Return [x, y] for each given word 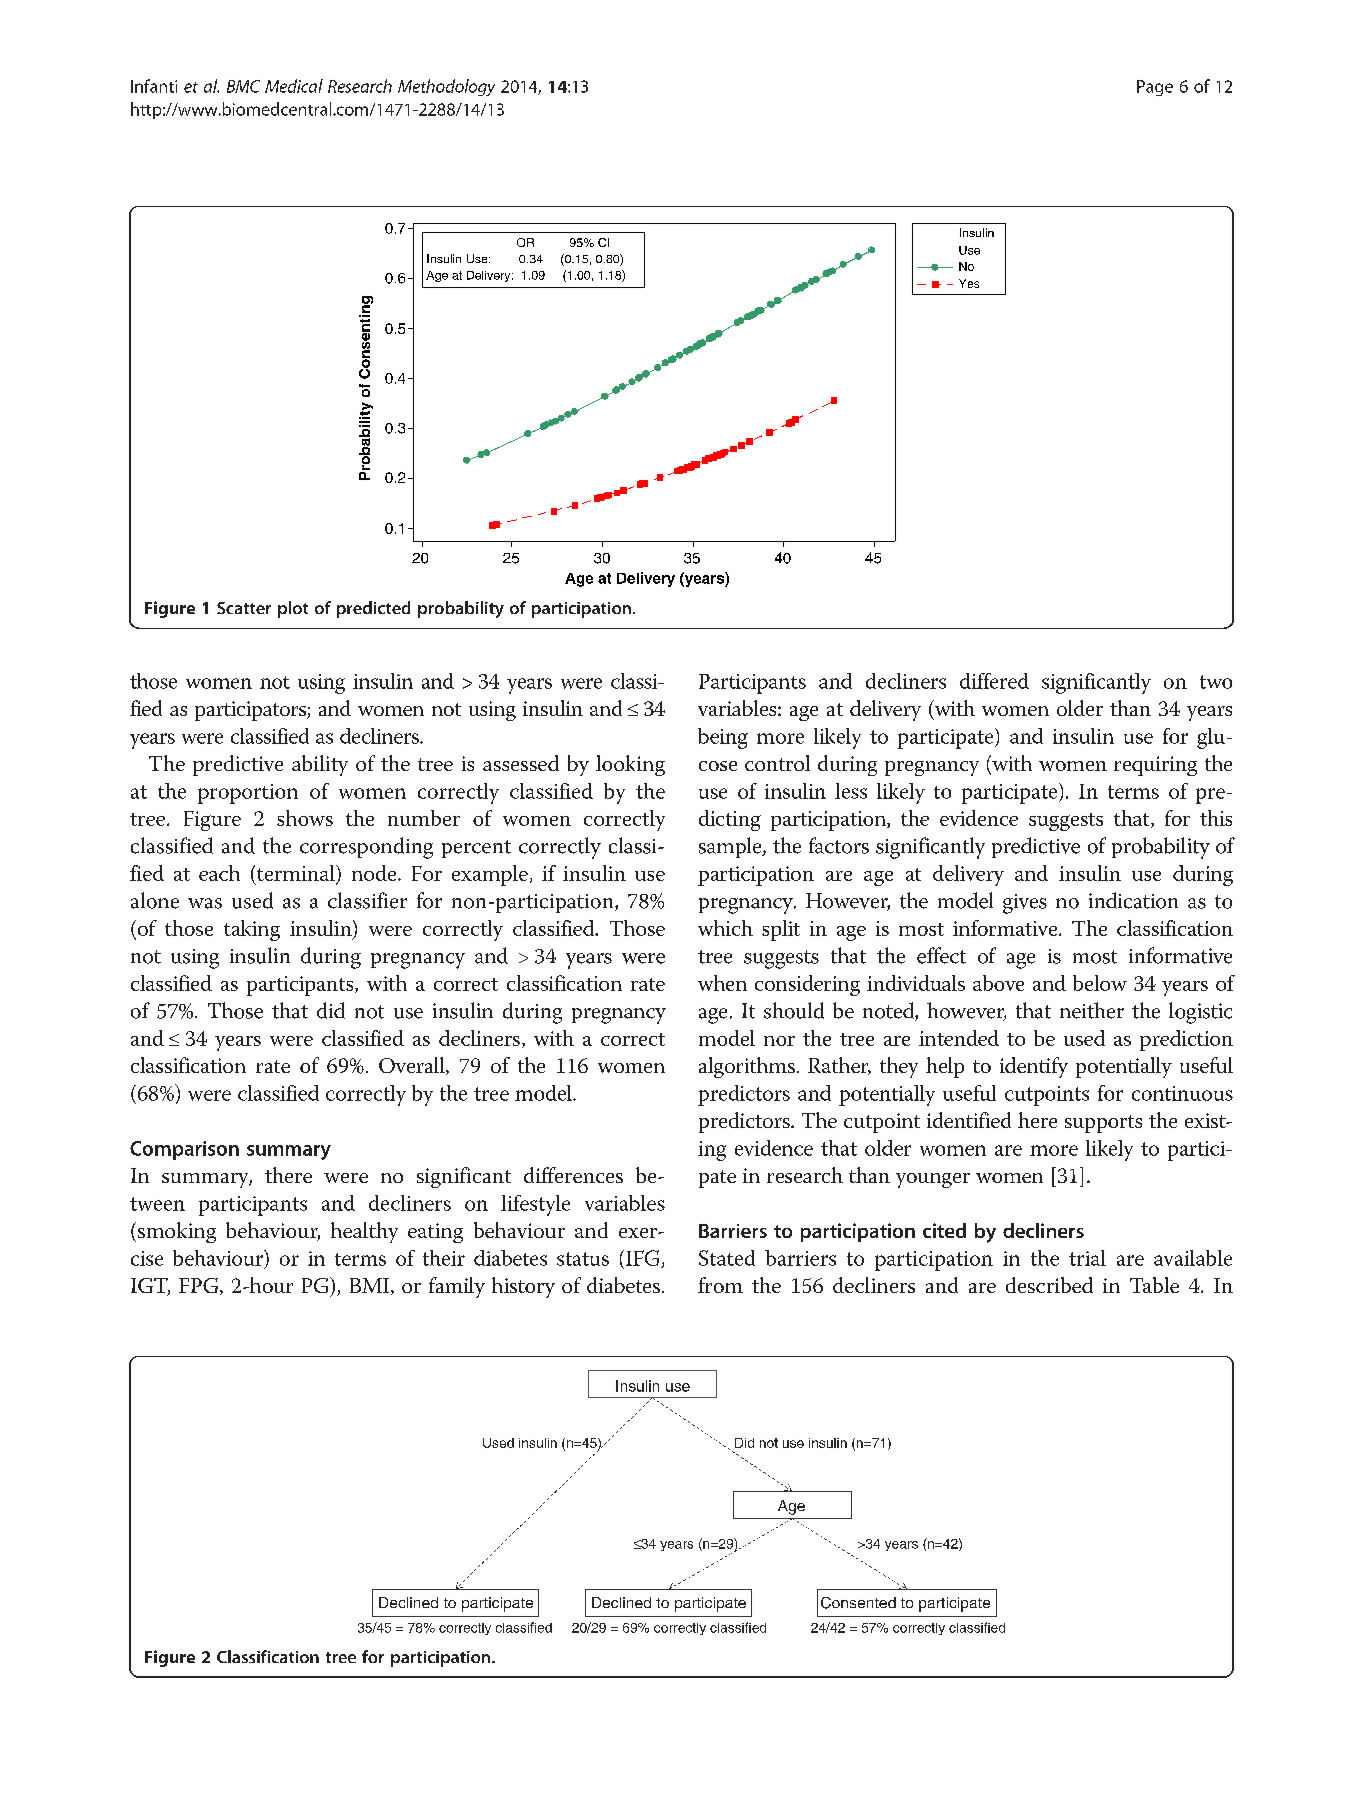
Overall [413, 1066]
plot [293, 609]
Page [1155, 88]
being [723, 738]
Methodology [446, 87]
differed [994, 681]
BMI [371, 1286]
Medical [294, 86]
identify [1034, 1067]
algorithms [747, 1067]
